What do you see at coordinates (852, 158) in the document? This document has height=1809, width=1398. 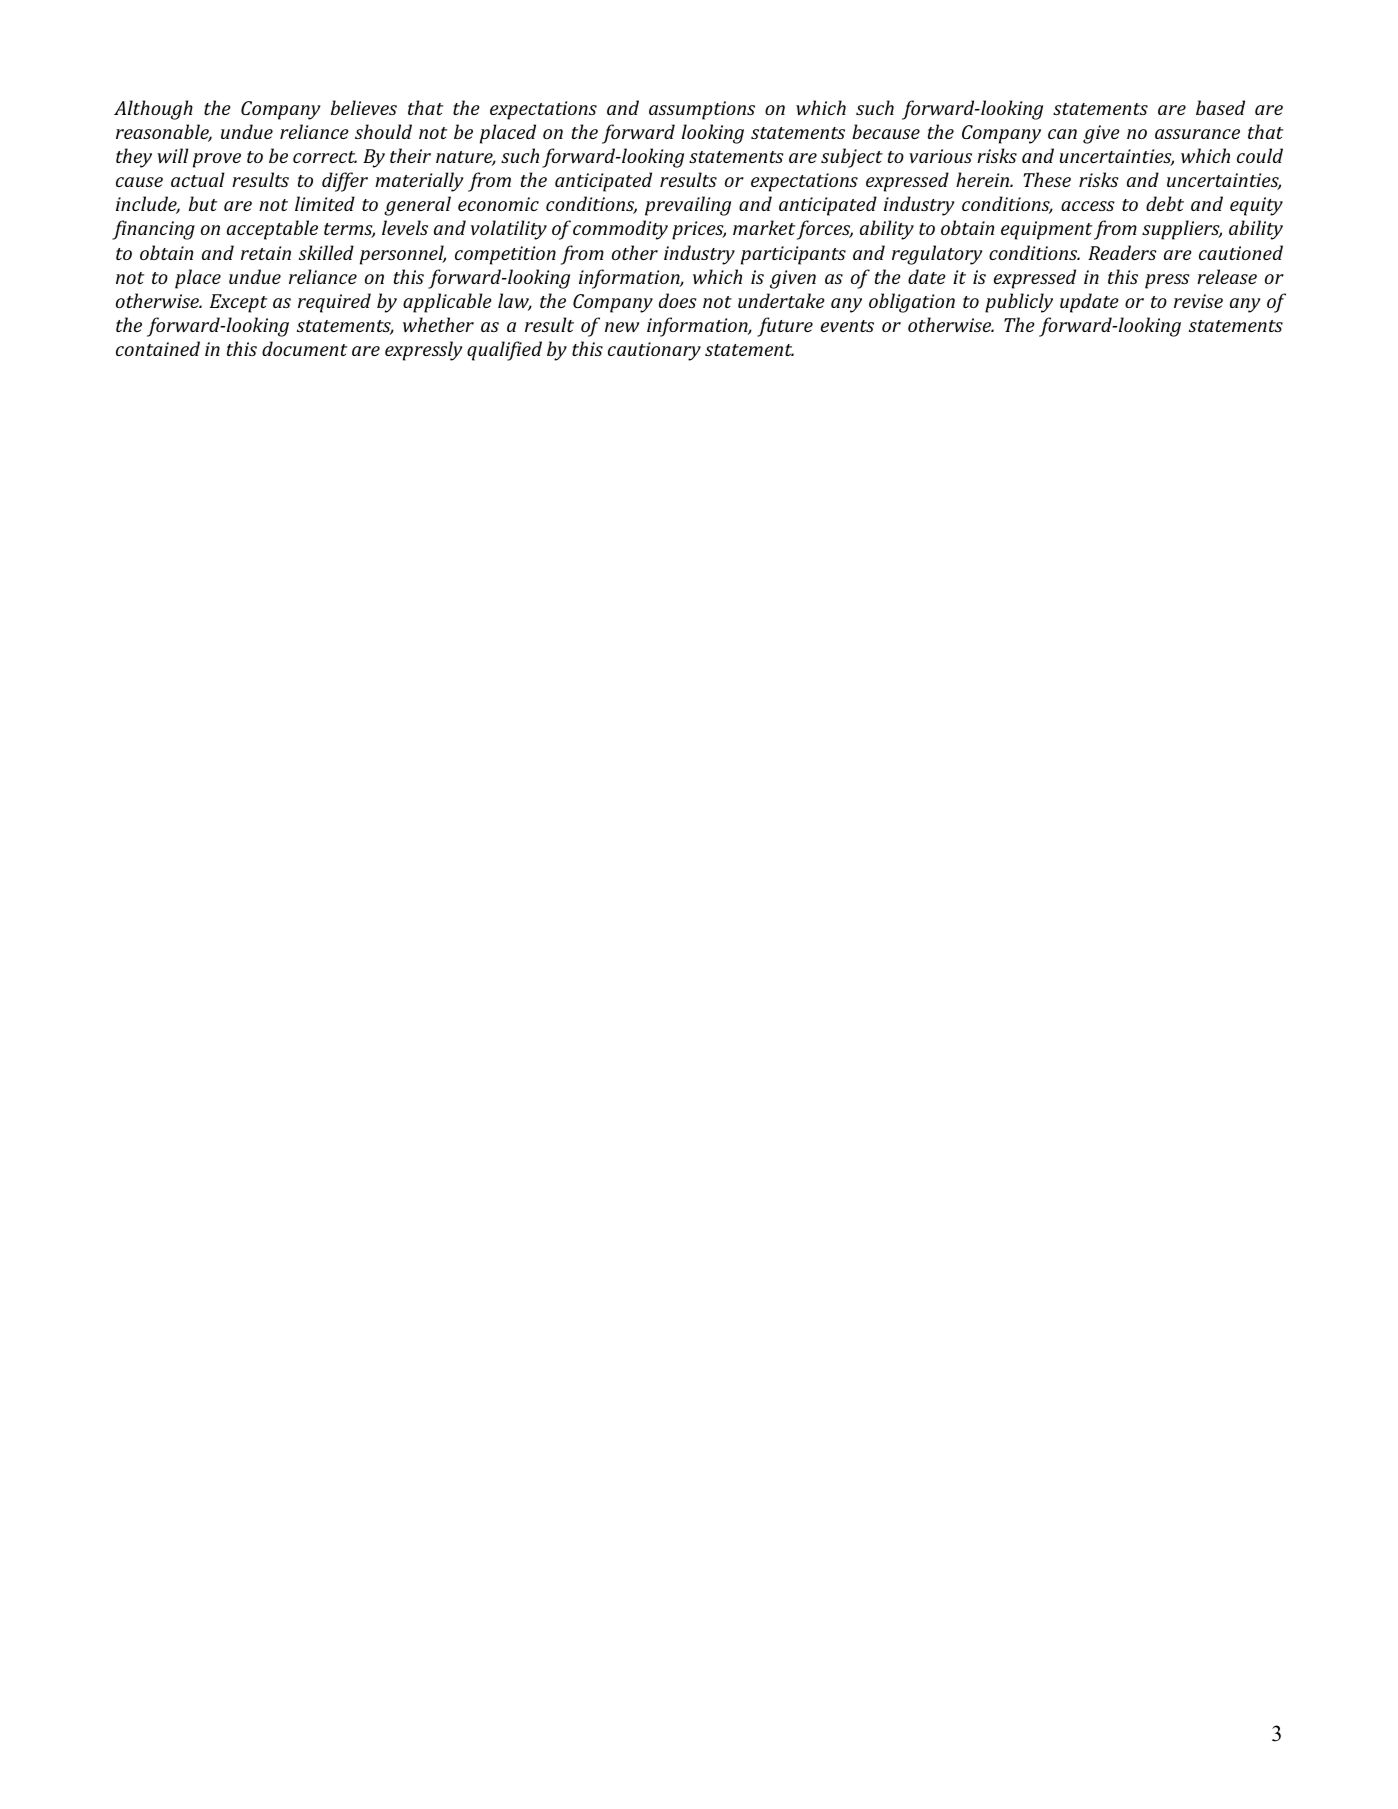 I see `subject` at bounding box center [852, 158].
